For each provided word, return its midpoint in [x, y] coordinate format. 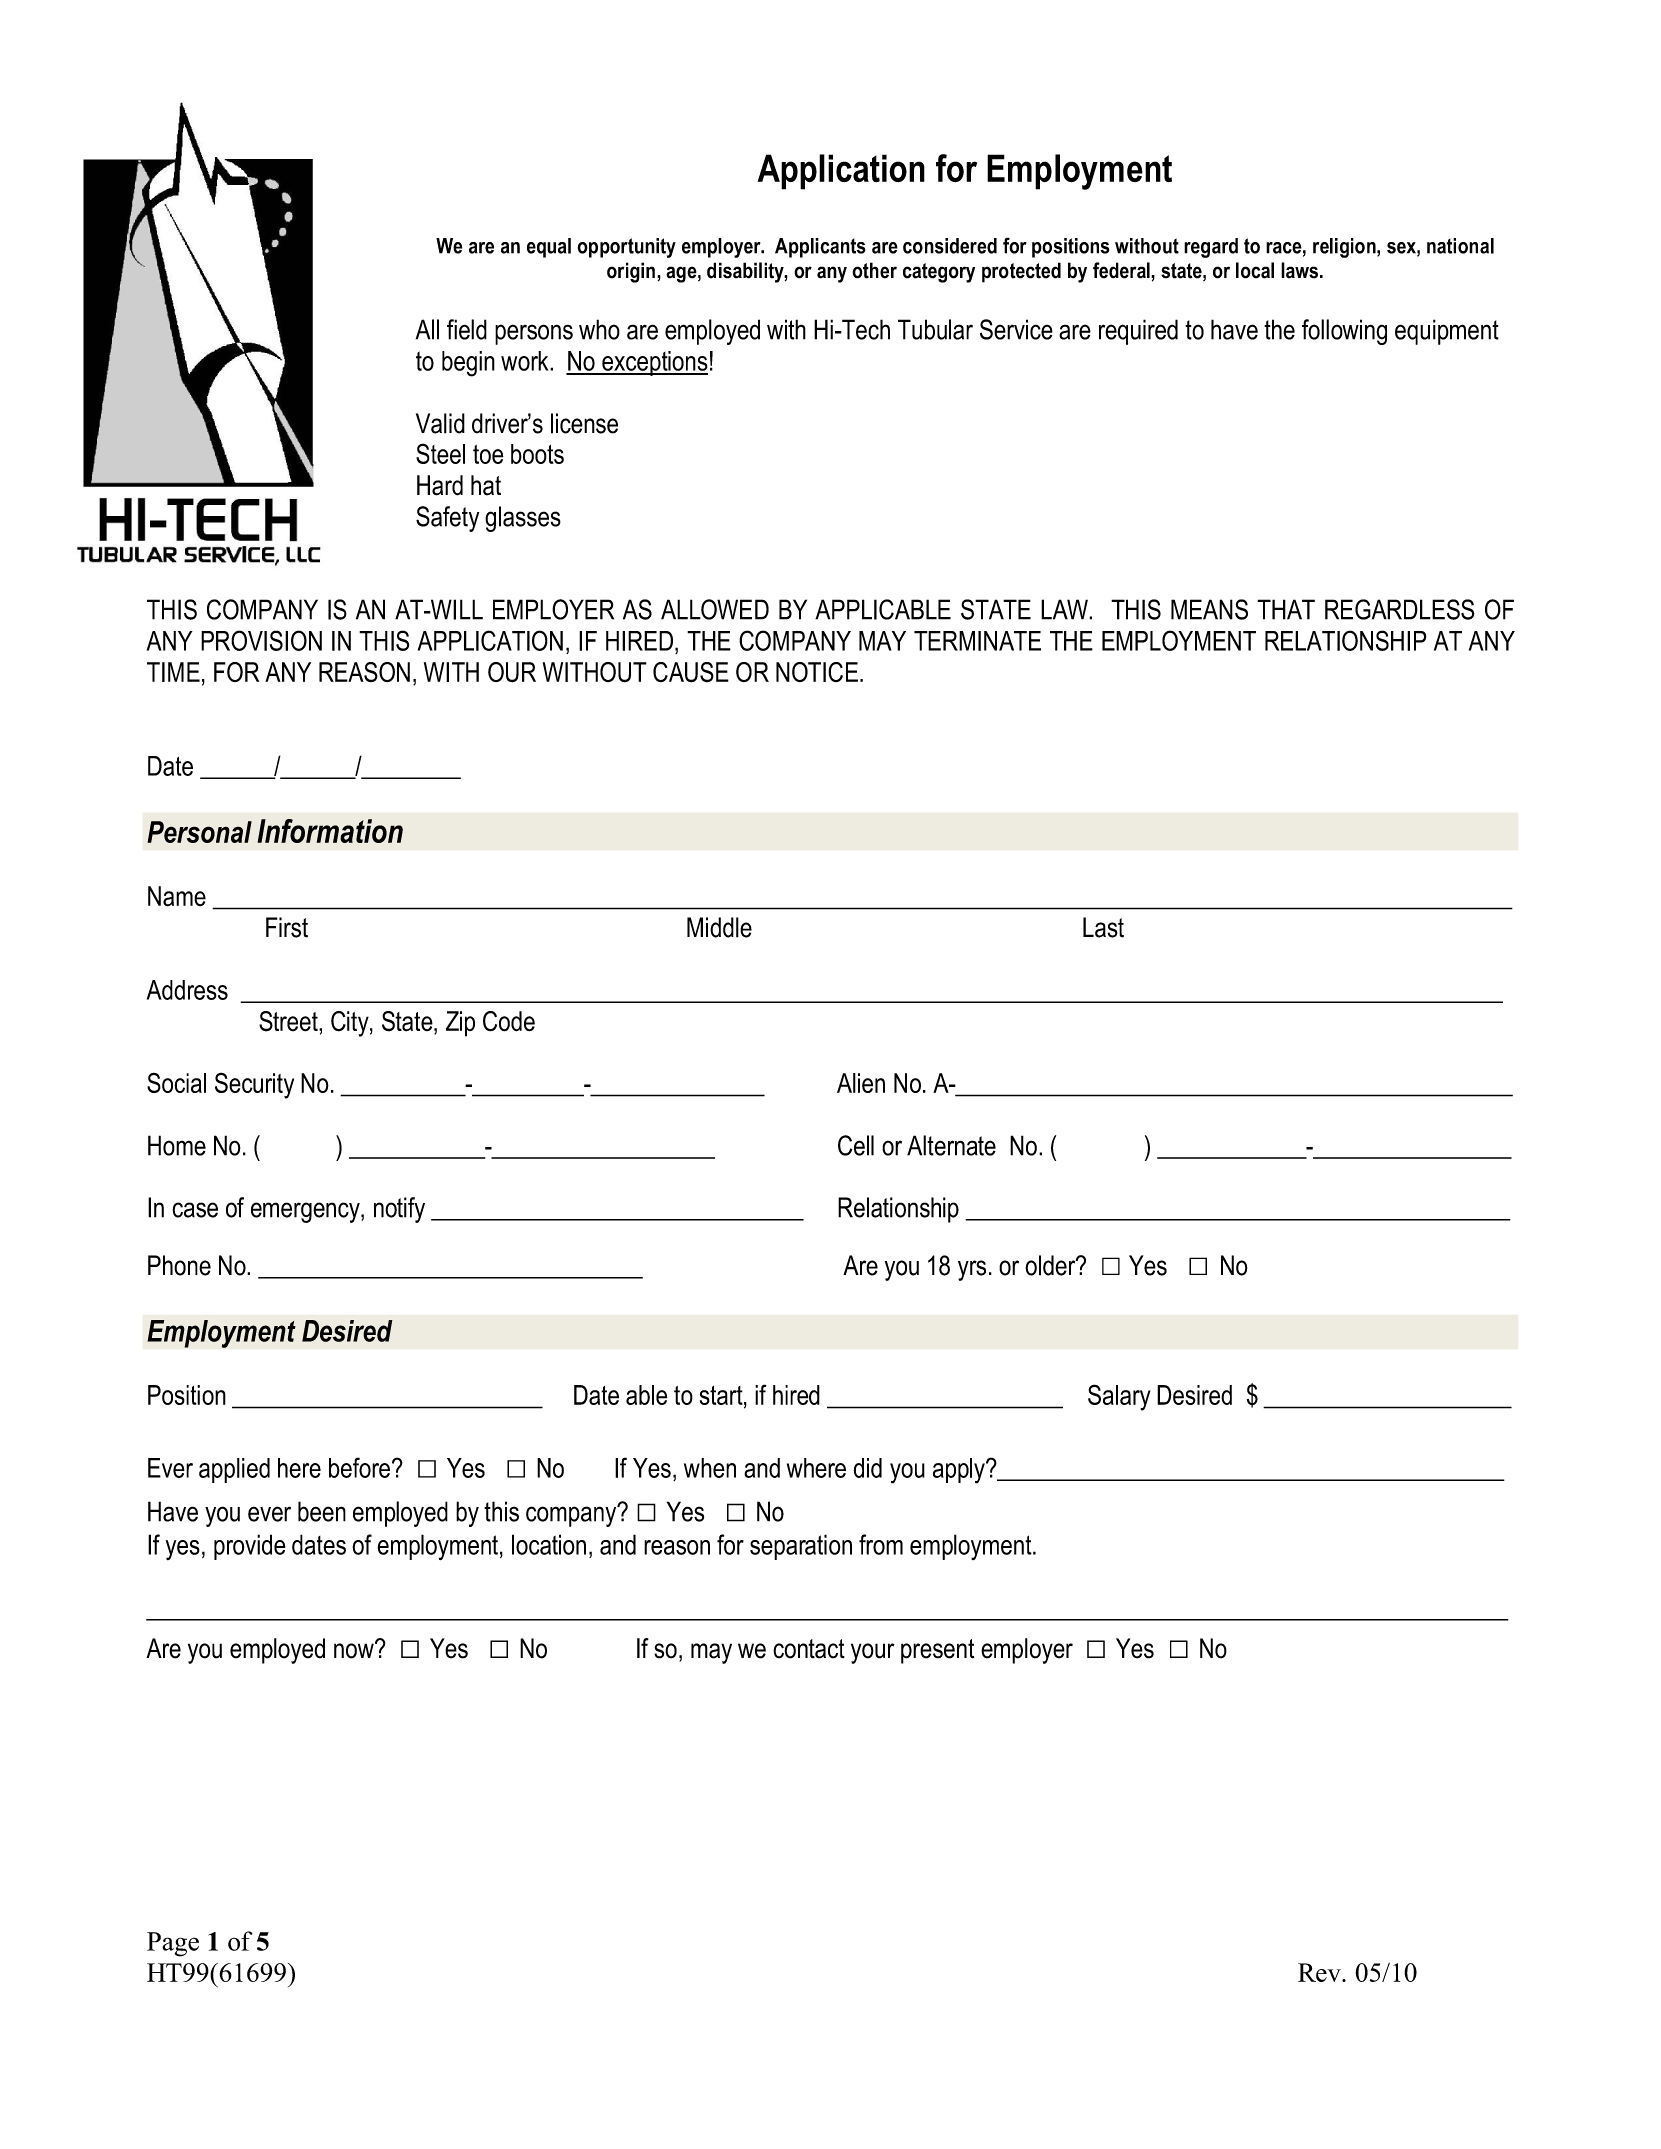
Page [173, 1944]
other [874, 270]
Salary [1119, 1397]
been [322, 1511]
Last [1103, 927]
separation [801, 1547]
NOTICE [817, 672]
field [467, 329]
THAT [1286, 609]
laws [1299, 270]
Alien [861, 1083]
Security [254, 1085]
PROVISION [261, 640]
